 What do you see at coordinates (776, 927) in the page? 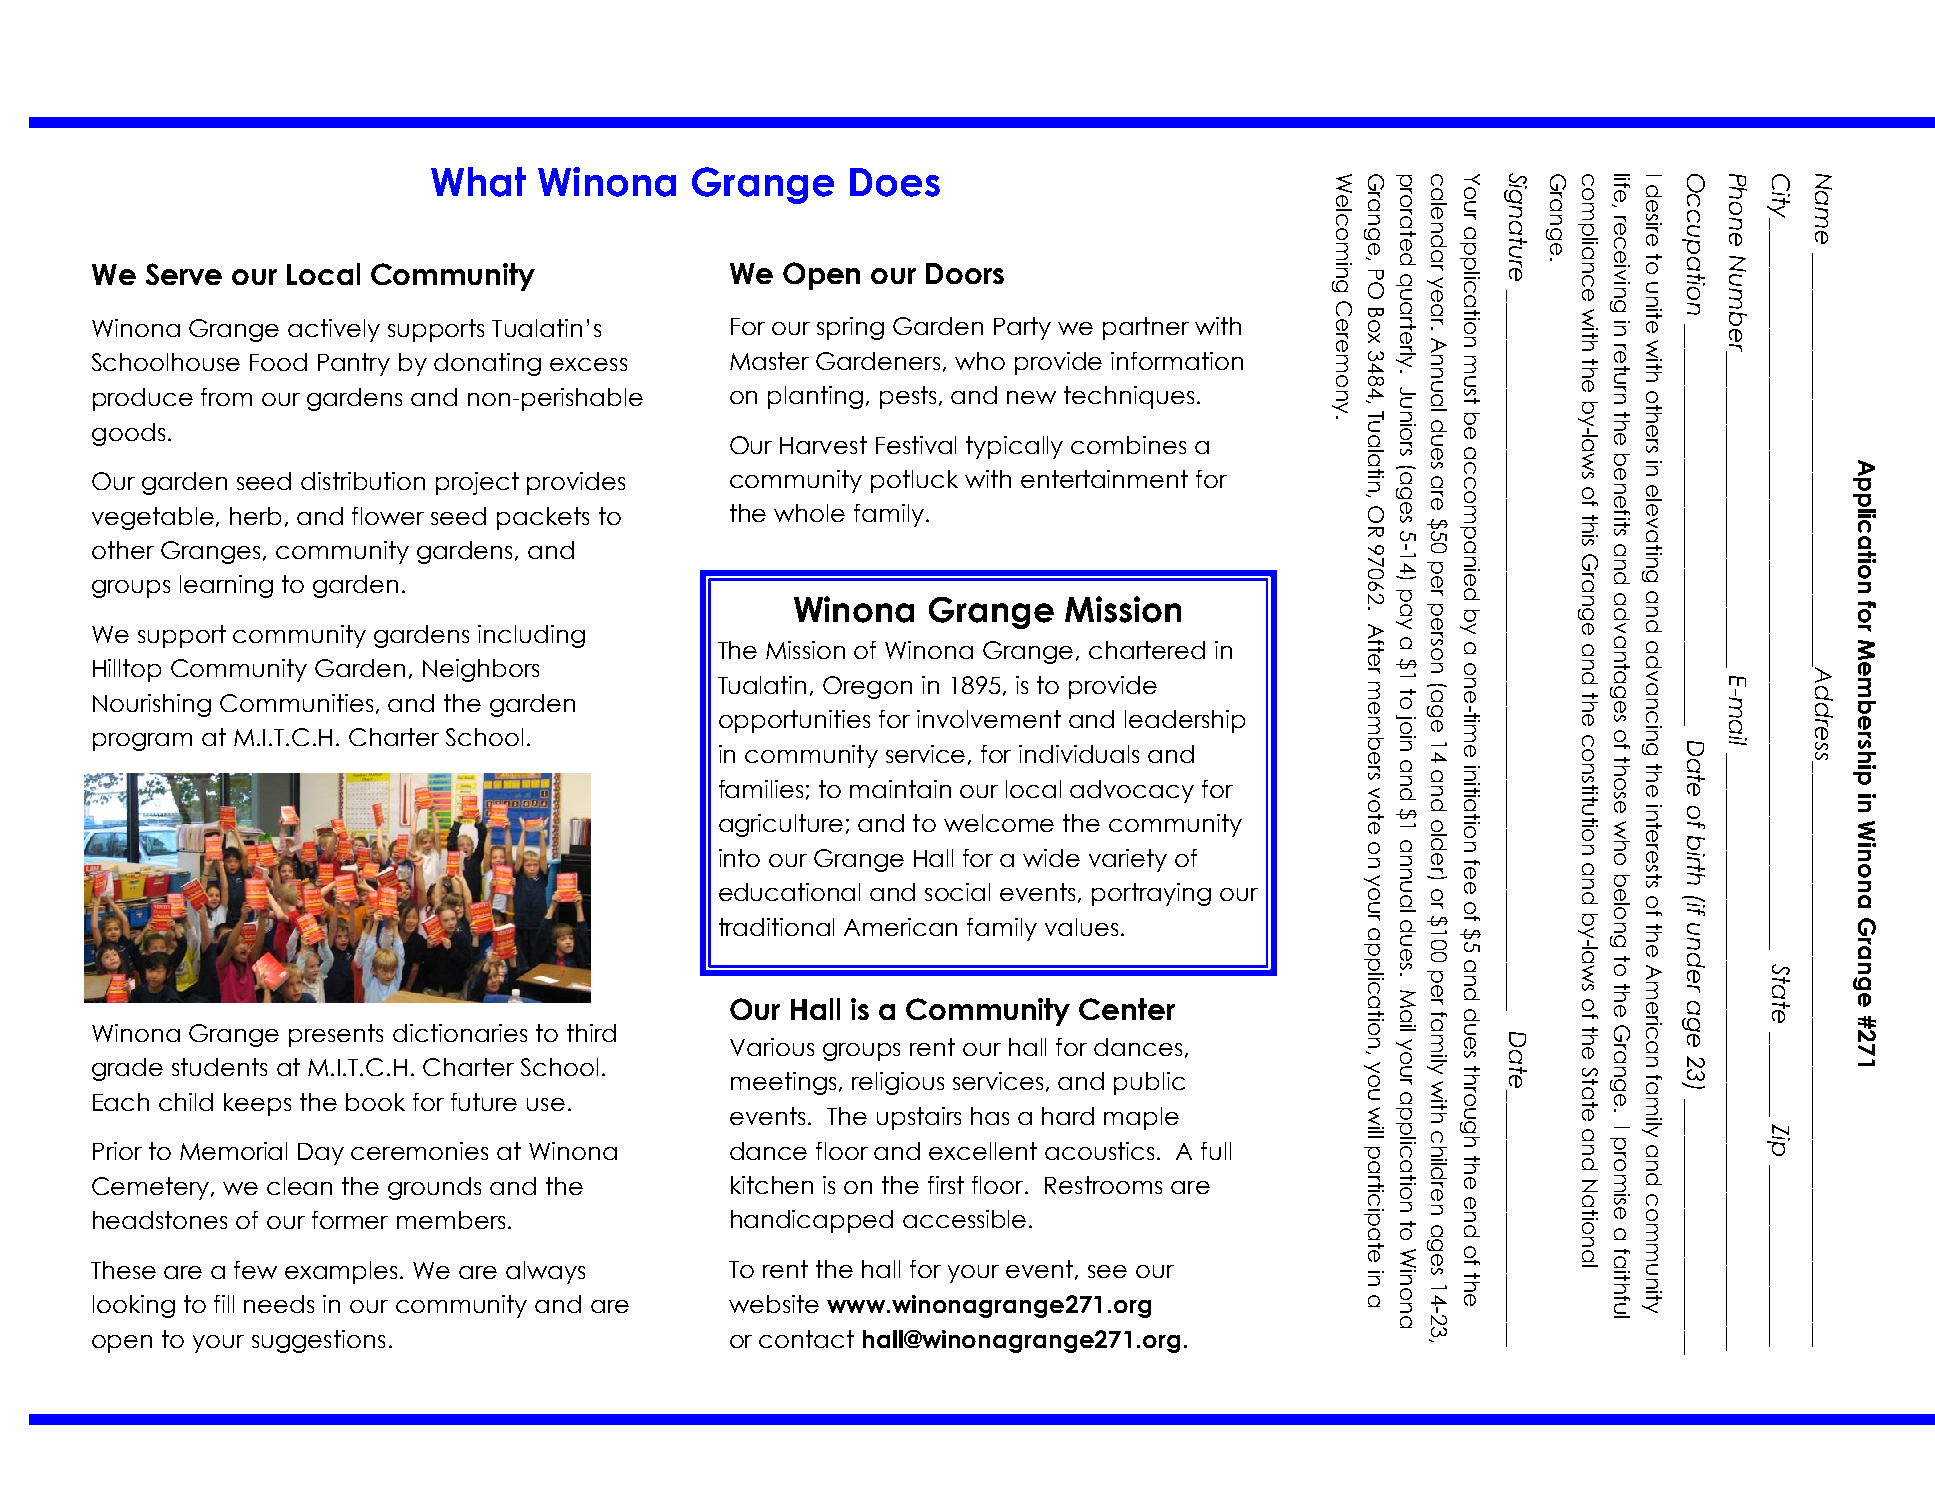
I see `traditional` at bounding box center [776, 927].
